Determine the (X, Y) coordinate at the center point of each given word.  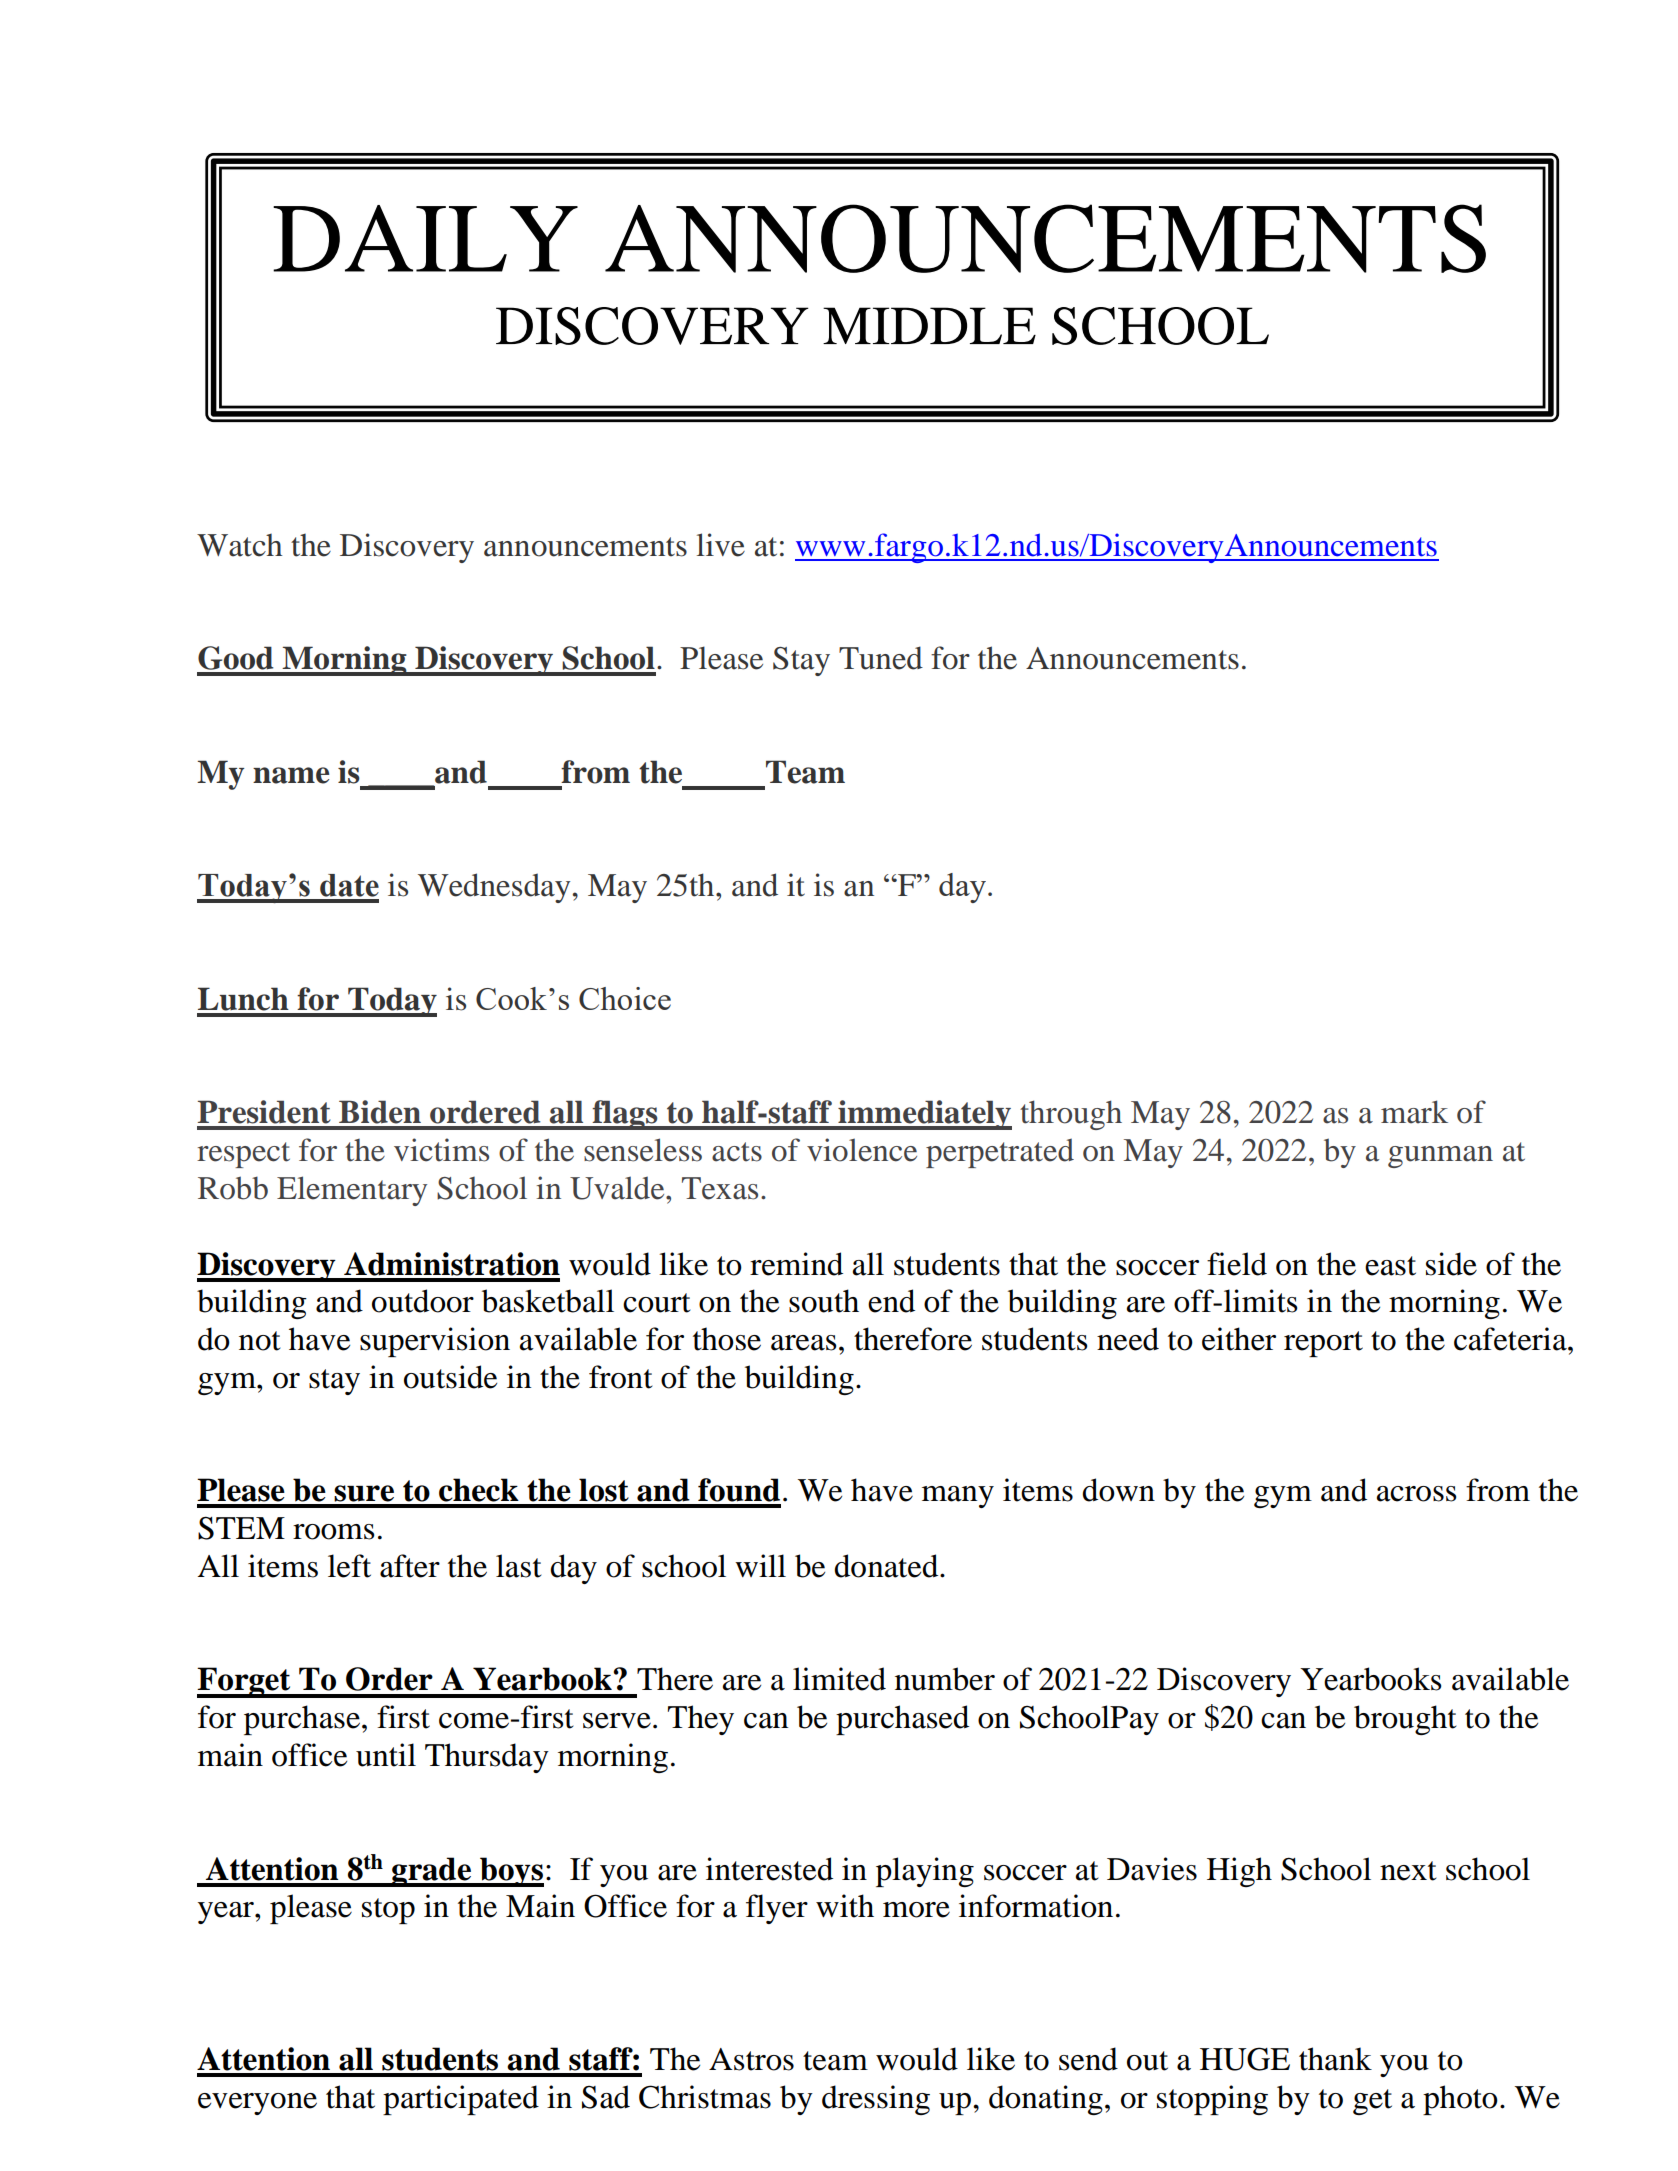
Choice (625, 998)
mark (1414, 1112)
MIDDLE (929, 325)
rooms (333, 1532)
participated (461, 2100)
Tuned (881, 658)
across (1416, 1494)
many (958, 1497)
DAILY (425, 238)
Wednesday (494, 888)
